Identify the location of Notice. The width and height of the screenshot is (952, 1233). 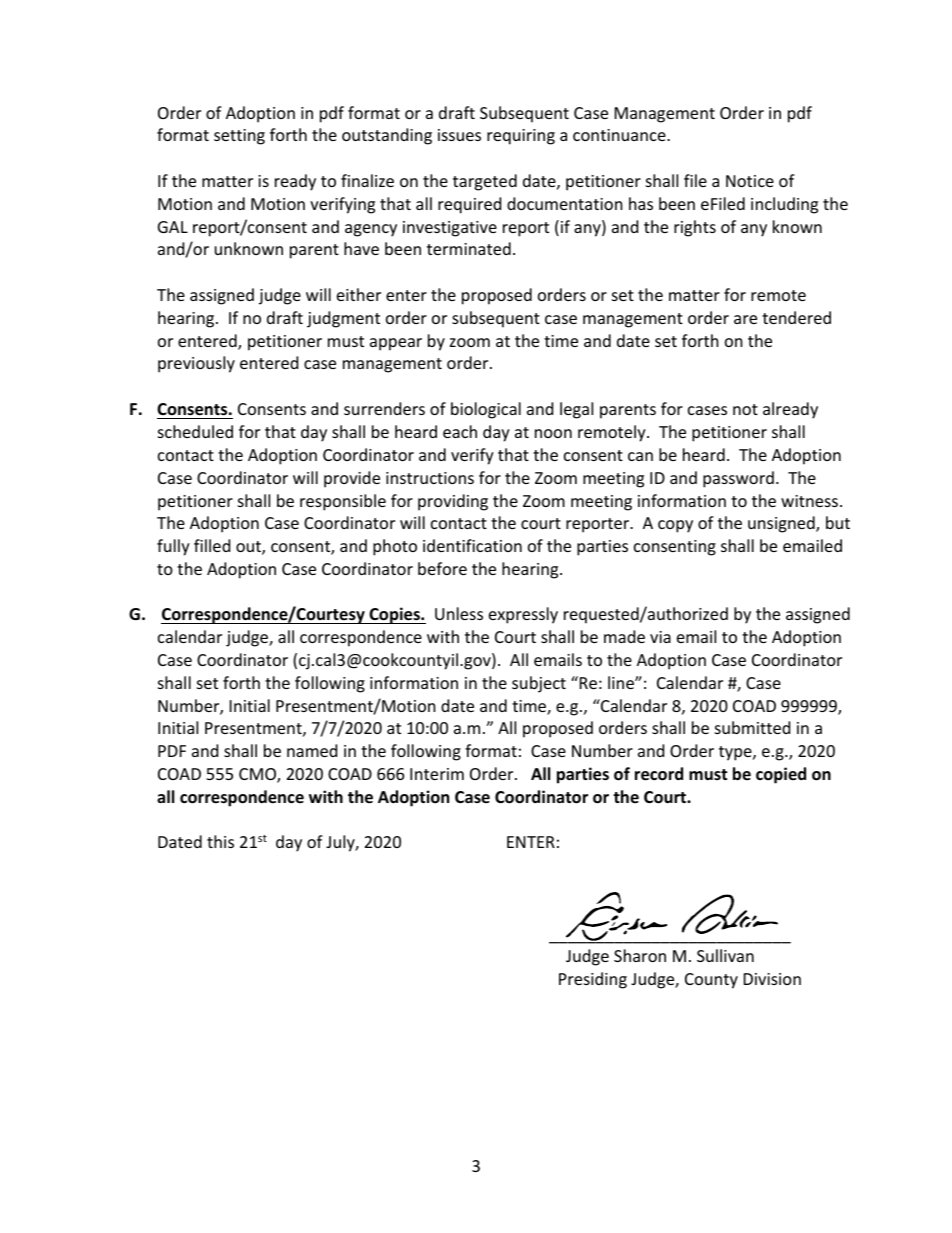
(750, 181).
